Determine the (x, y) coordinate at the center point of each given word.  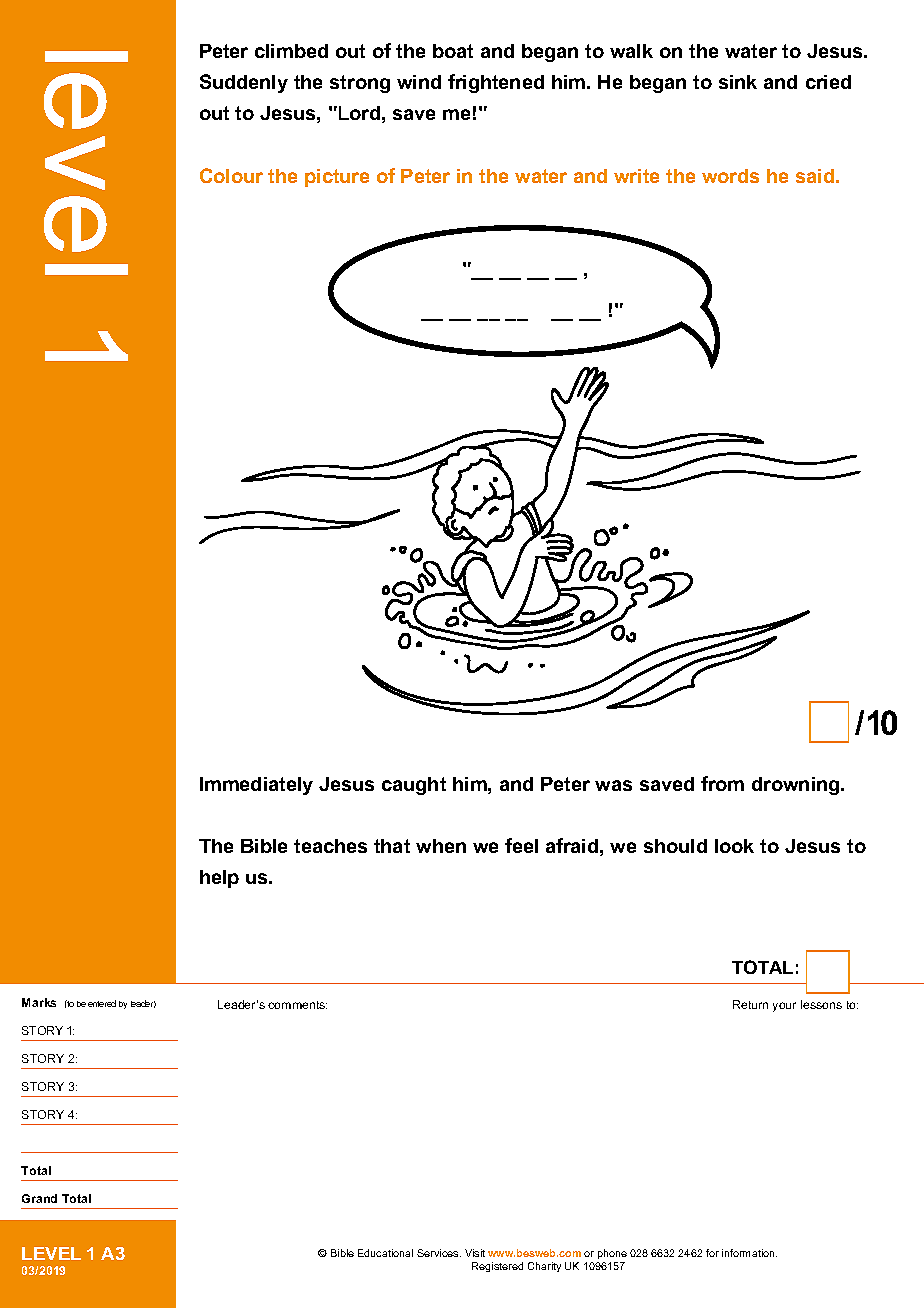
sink (738, 82)
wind (419, 82)
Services (439, 1253)
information (749, 1253)
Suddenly (244, 83)
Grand (39, 1198)
